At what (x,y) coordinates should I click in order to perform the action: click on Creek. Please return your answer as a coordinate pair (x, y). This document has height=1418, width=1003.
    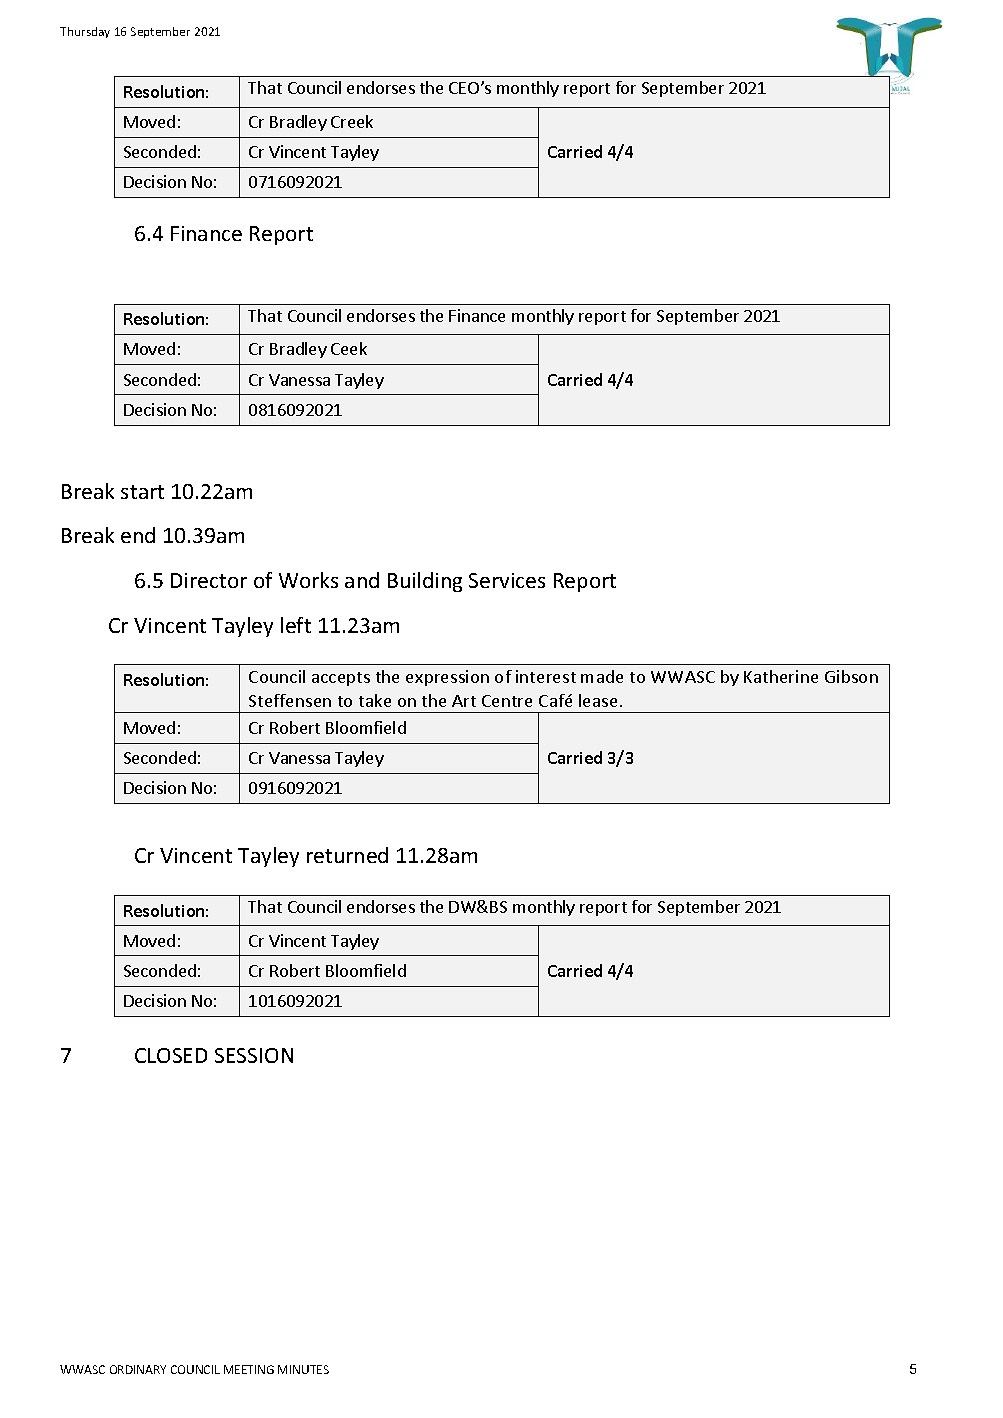
    Looking at the image, I should click on (352, 121).
